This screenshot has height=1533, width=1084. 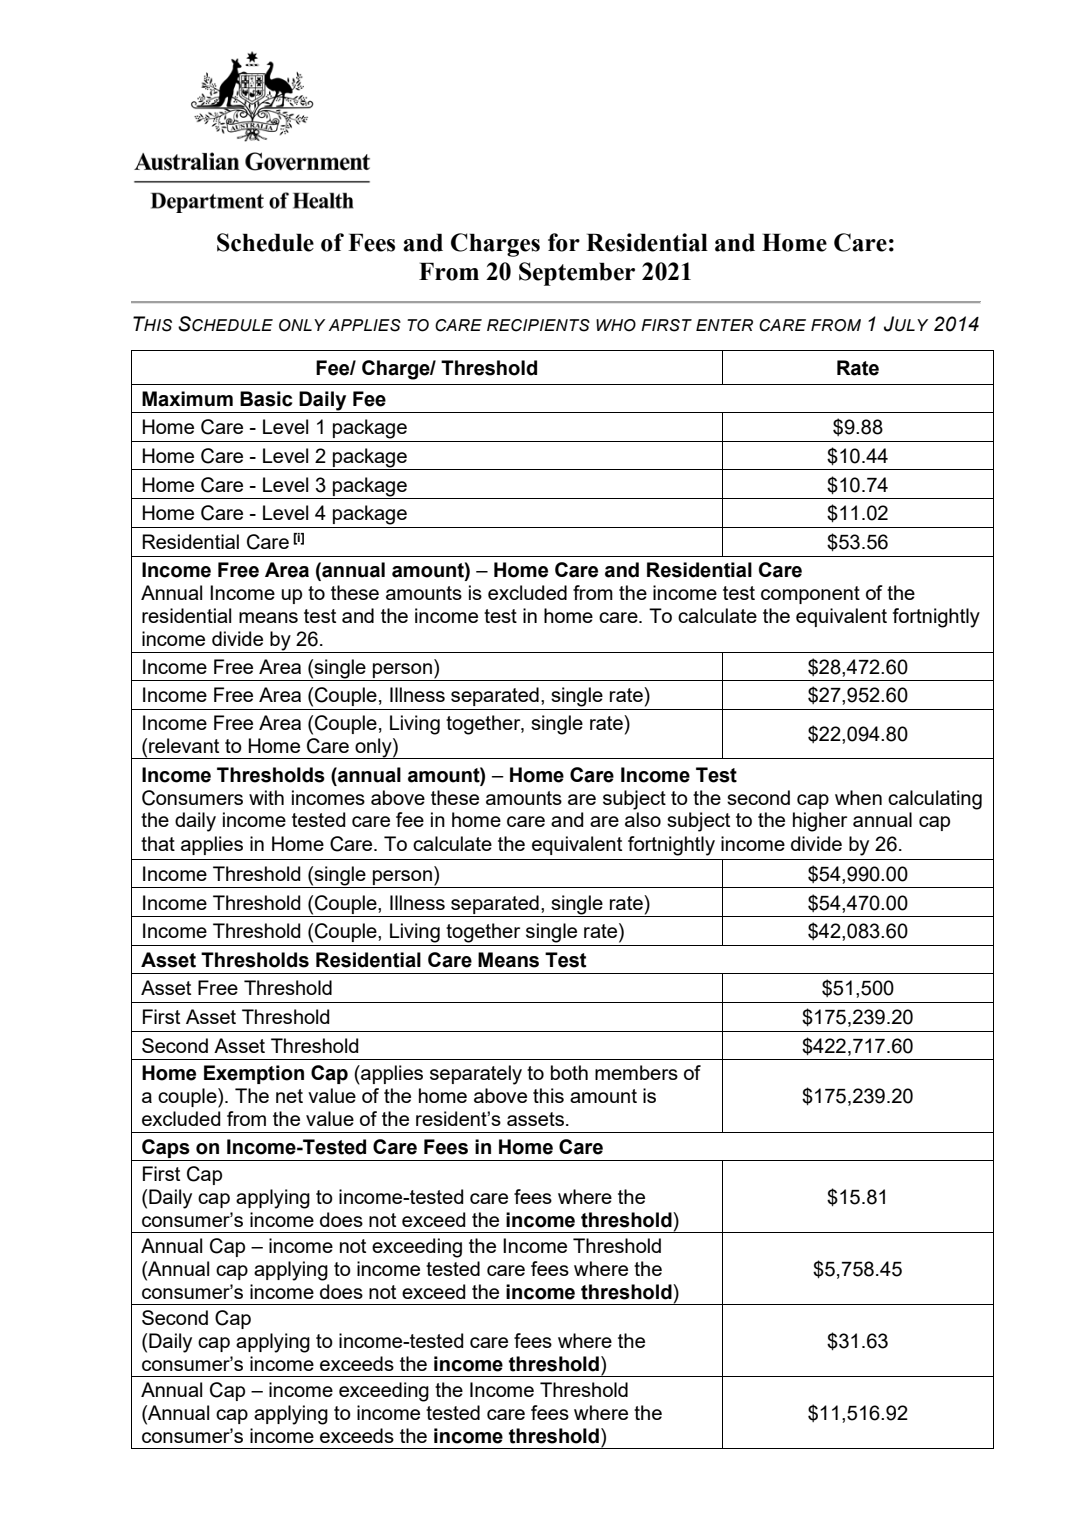 I want to click on members, so click(x=636, y=1072).
